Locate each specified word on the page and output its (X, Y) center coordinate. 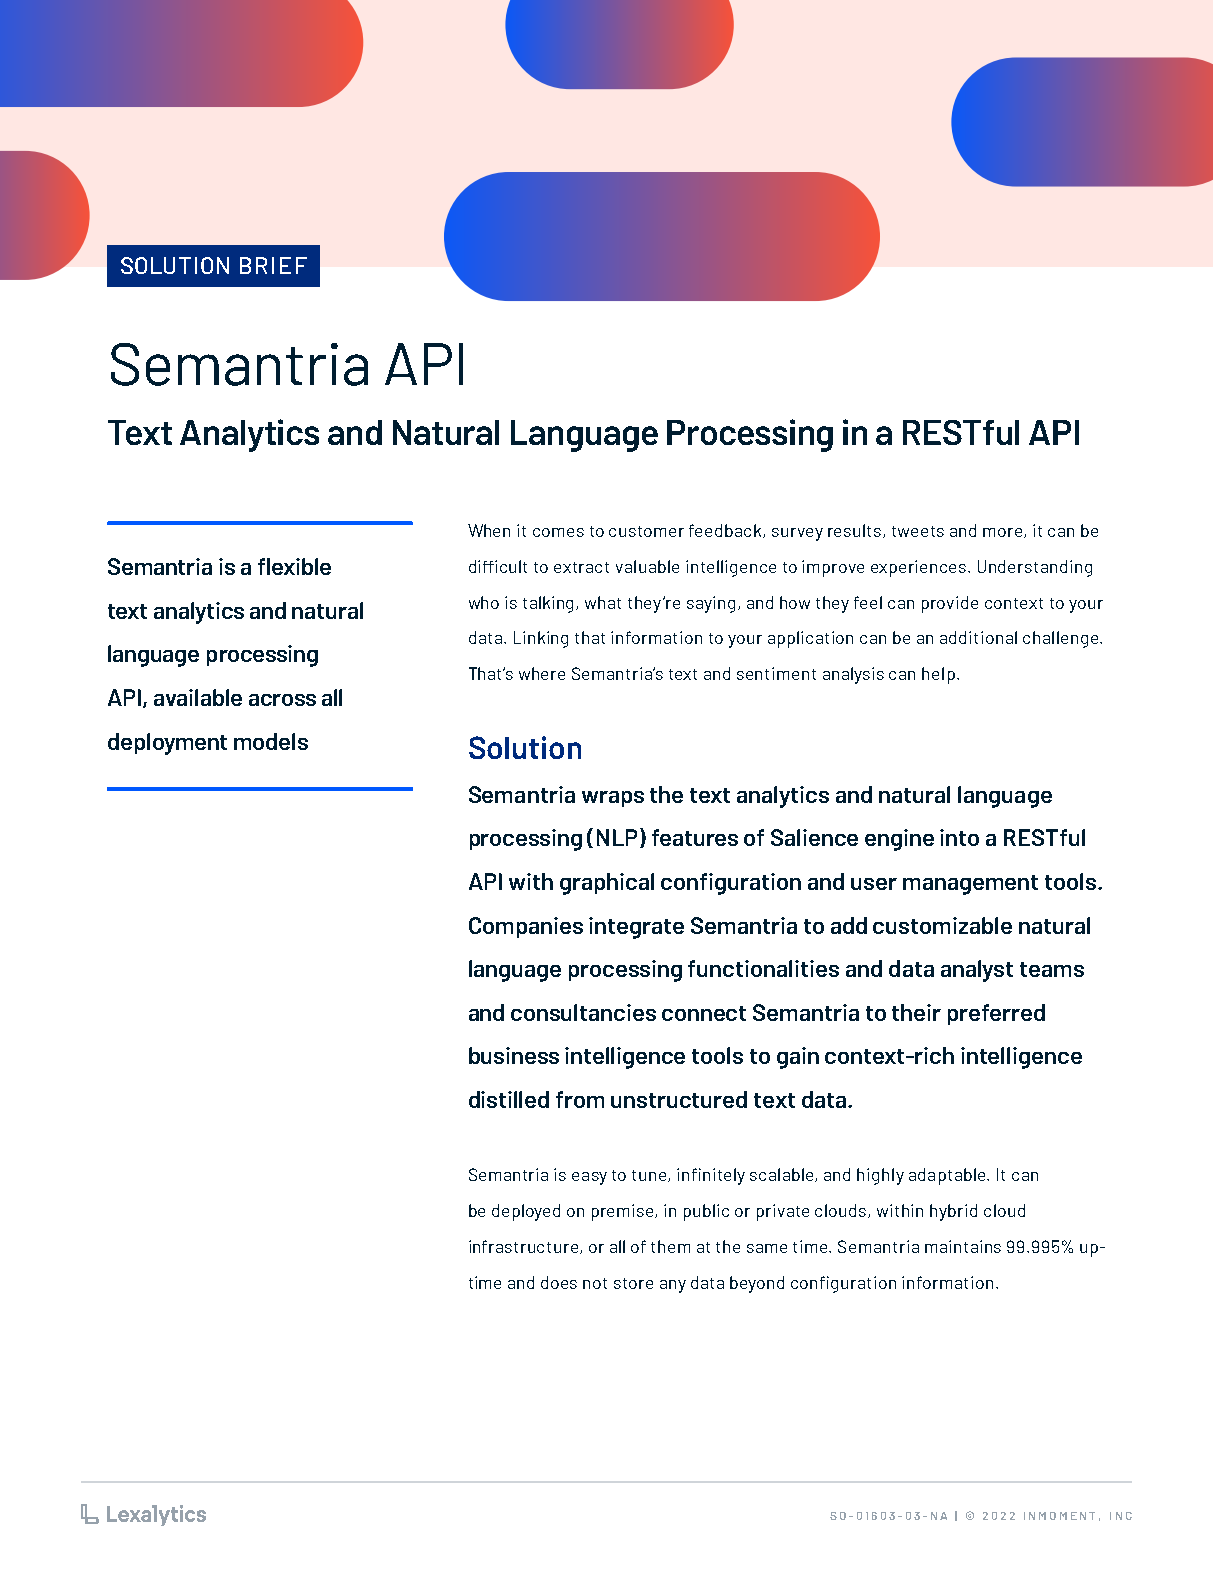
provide (950, 604)
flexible (294, 566)
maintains (963, 1246)
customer (646, 531)
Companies (526, 927)
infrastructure (525, 1247)
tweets (918, 531)
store (633, 1283)
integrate (636, 928)
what (603, 602)
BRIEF (273, 265)
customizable (942, 925)
